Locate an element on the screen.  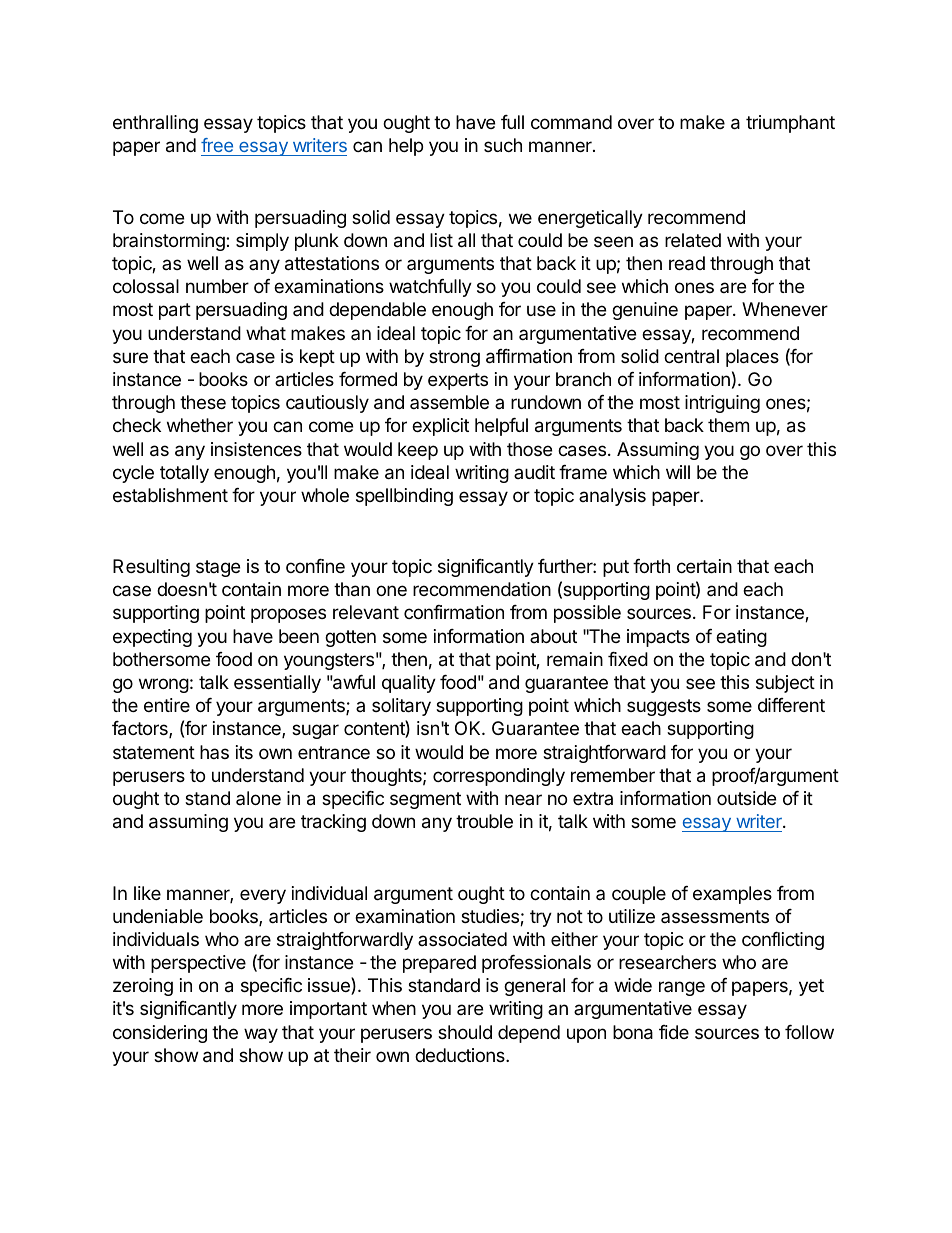
confirmation is located at coordinates (454, 612).
